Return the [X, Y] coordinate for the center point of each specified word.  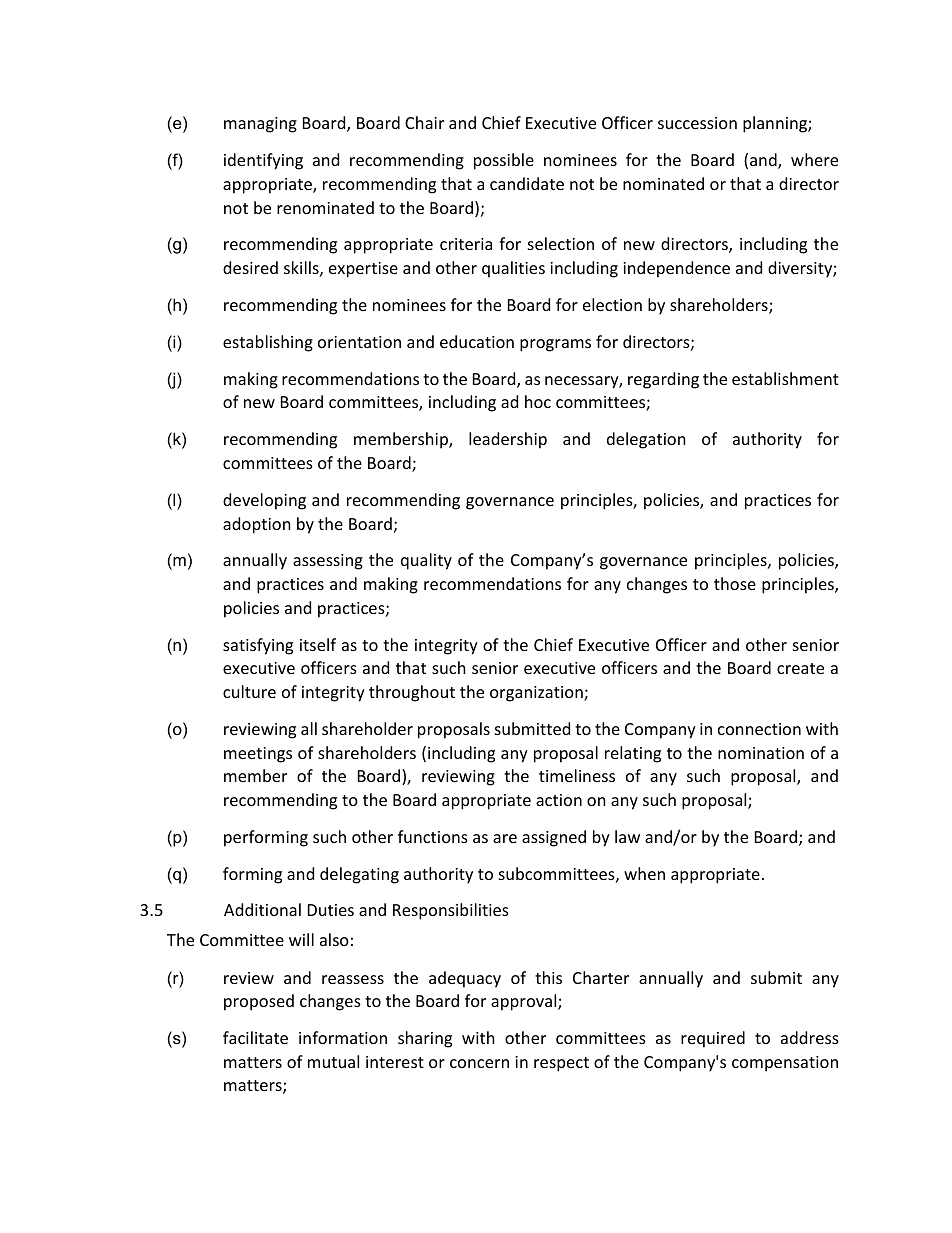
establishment [785, 378]
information [343, 1037]
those [735, 583]
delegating [359, 875]
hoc [538, 401]
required [713, 1039]
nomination [761, 753]
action [559, 800]
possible [504, 161]
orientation [359, 342]
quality [426, 561]
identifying [263, 161]
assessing [328, 562]
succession [697, 123]
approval [525, 1002]
